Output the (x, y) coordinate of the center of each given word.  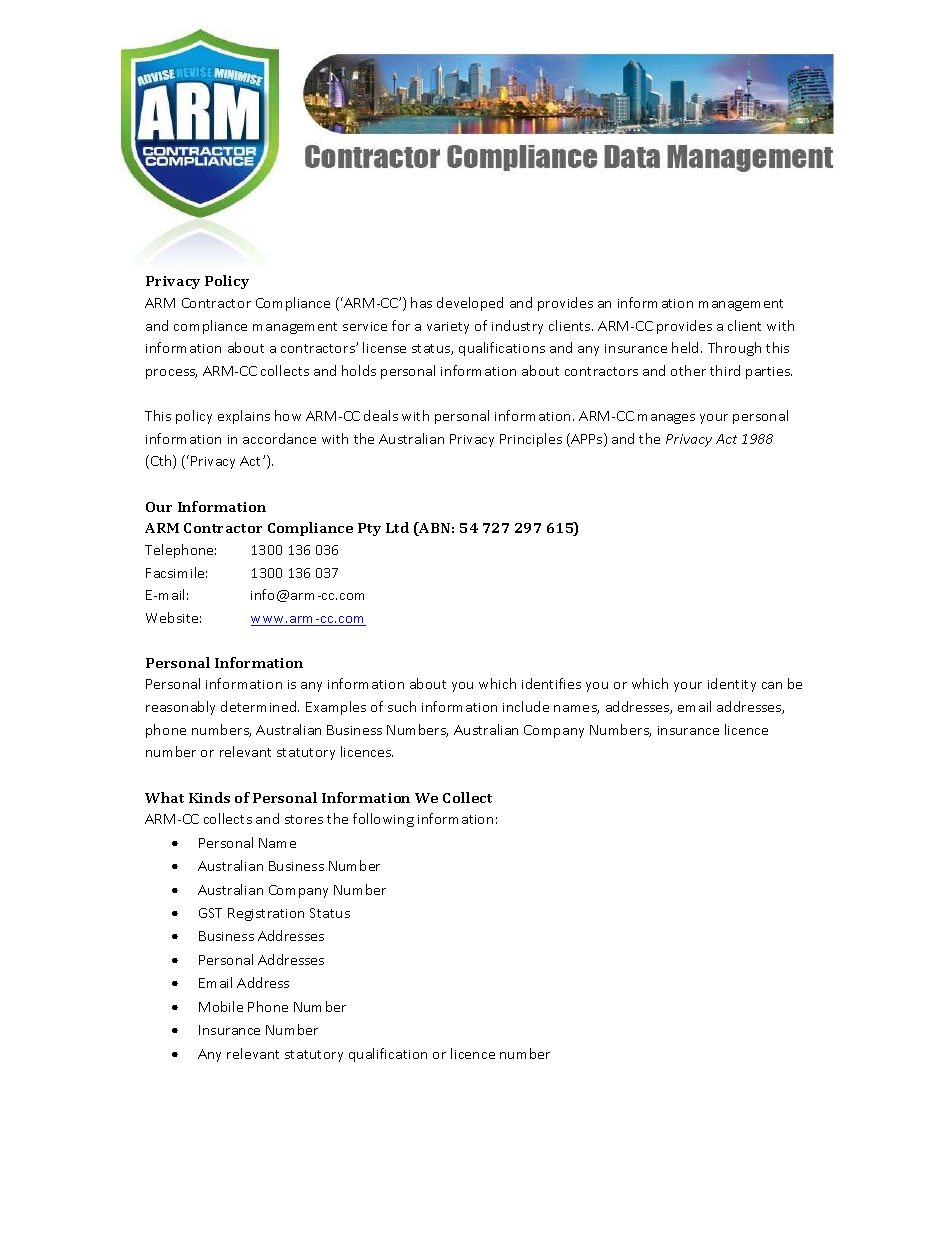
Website (173, 617)
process (171, 374)
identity (732, 685)
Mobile (221, 1006)
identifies (551, 683)
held (687, 347)
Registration (266, 914)
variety (448, 328)
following (383, 820)
